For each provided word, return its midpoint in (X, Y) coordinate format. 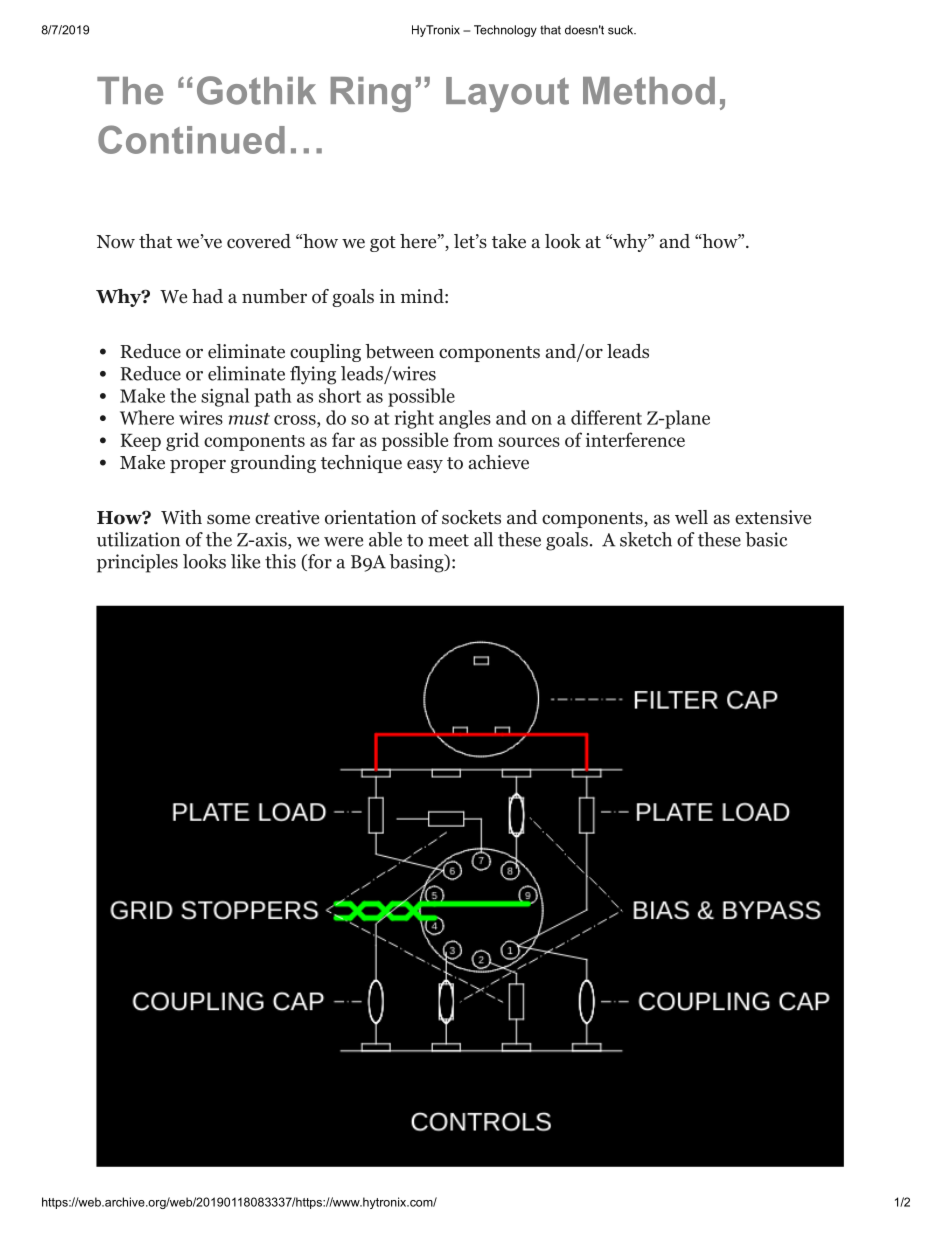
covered (259, 241)
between (399, 351)
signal (225, 397)
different (606, 417)
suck (622, 30)
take (509, 241)
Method (649, 91)
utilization (138, 539)
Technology (505, 31)
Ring (371, 94)
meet (448, 540)
